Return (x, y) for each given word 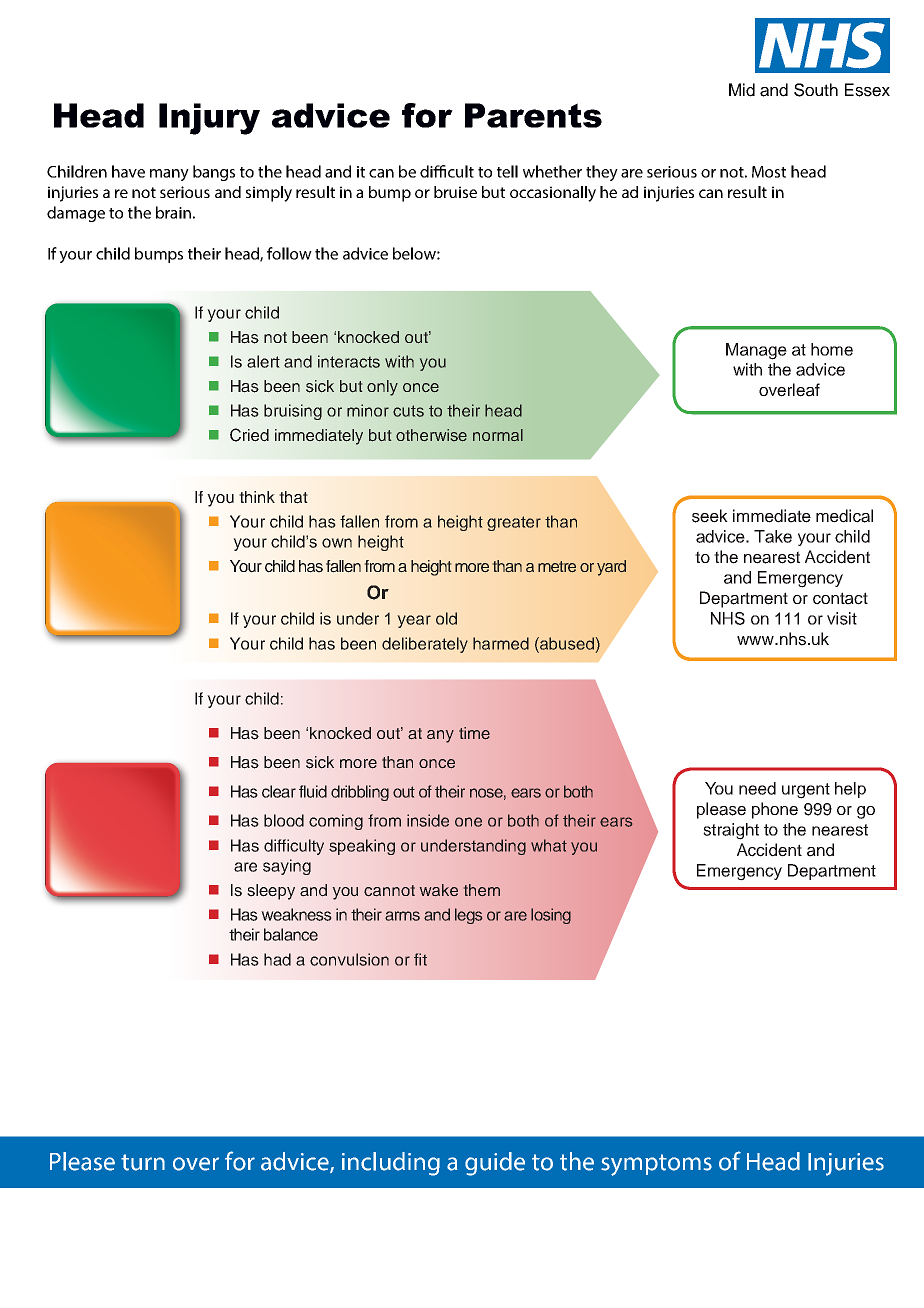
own (337, 543)
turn (143, 1162)
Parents (533, 115)
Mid (742, 90)
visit (842, 618)
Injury (209, 119)
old (446, 618)
